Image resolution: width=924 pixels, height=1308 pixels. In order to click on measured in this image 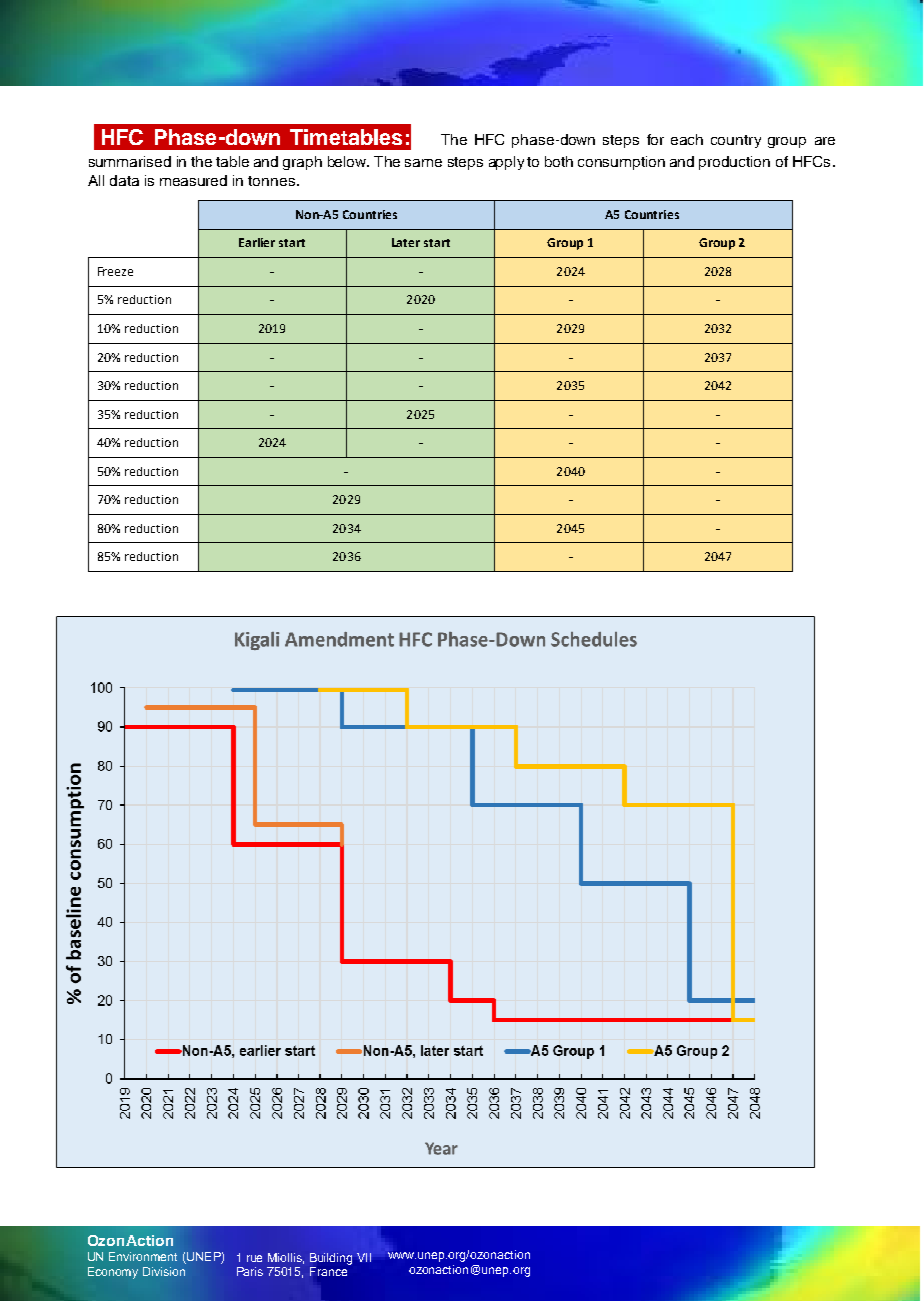, I will do `click(193, 180)`.
